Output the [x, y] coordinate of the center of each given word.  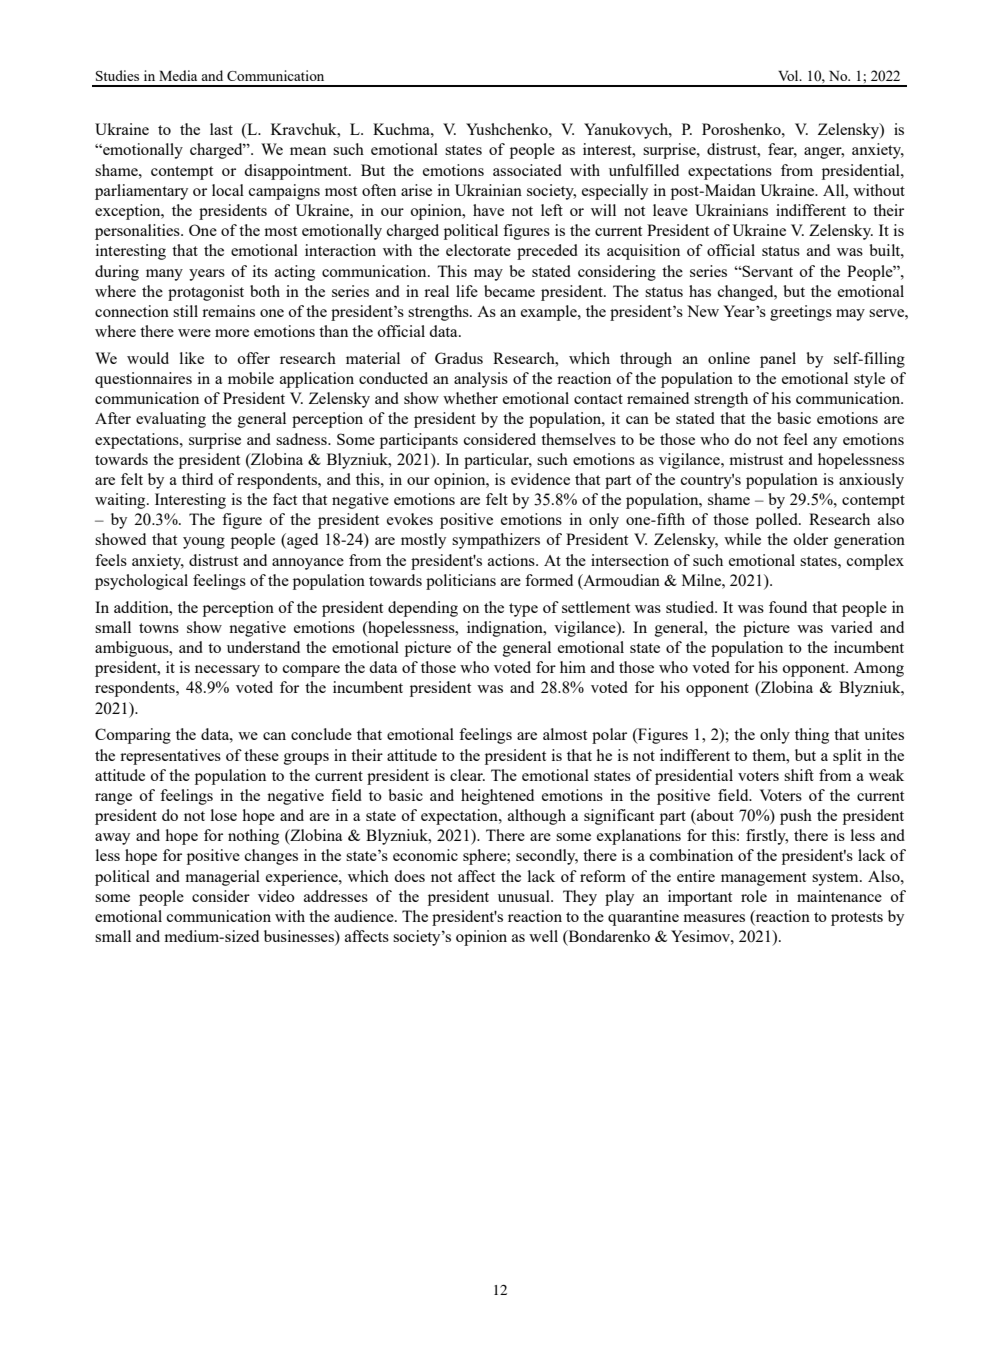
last [221, 129]
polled [778, 521]
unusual [525, 896]
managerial [222, 878]
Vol [789, 75]
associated [527, 170]
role [754, 896]
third [197, 479]
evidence [540, 479]
